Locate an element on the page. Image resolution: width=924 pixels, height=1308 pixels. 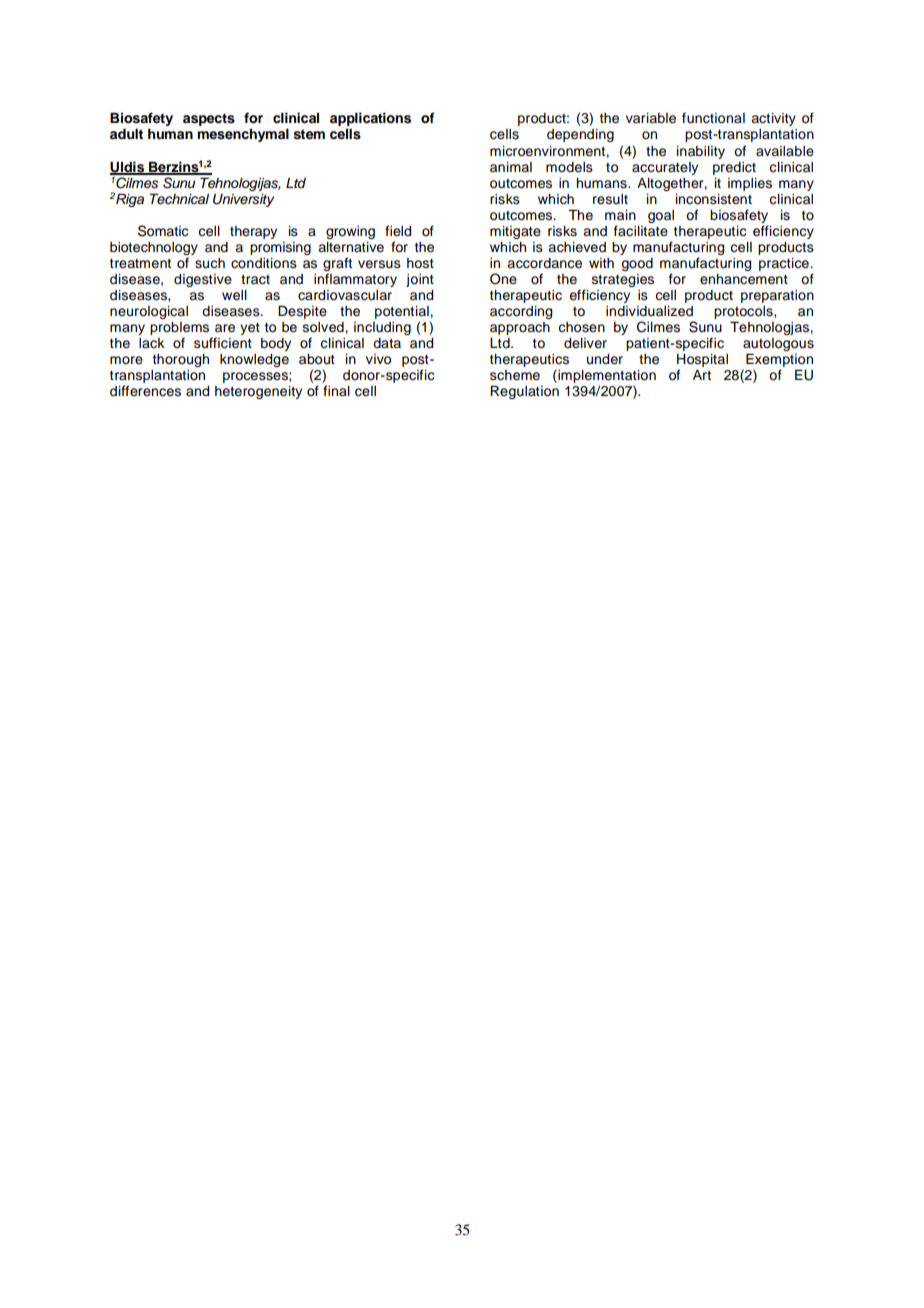
good is located at coordinates (637, 264).
